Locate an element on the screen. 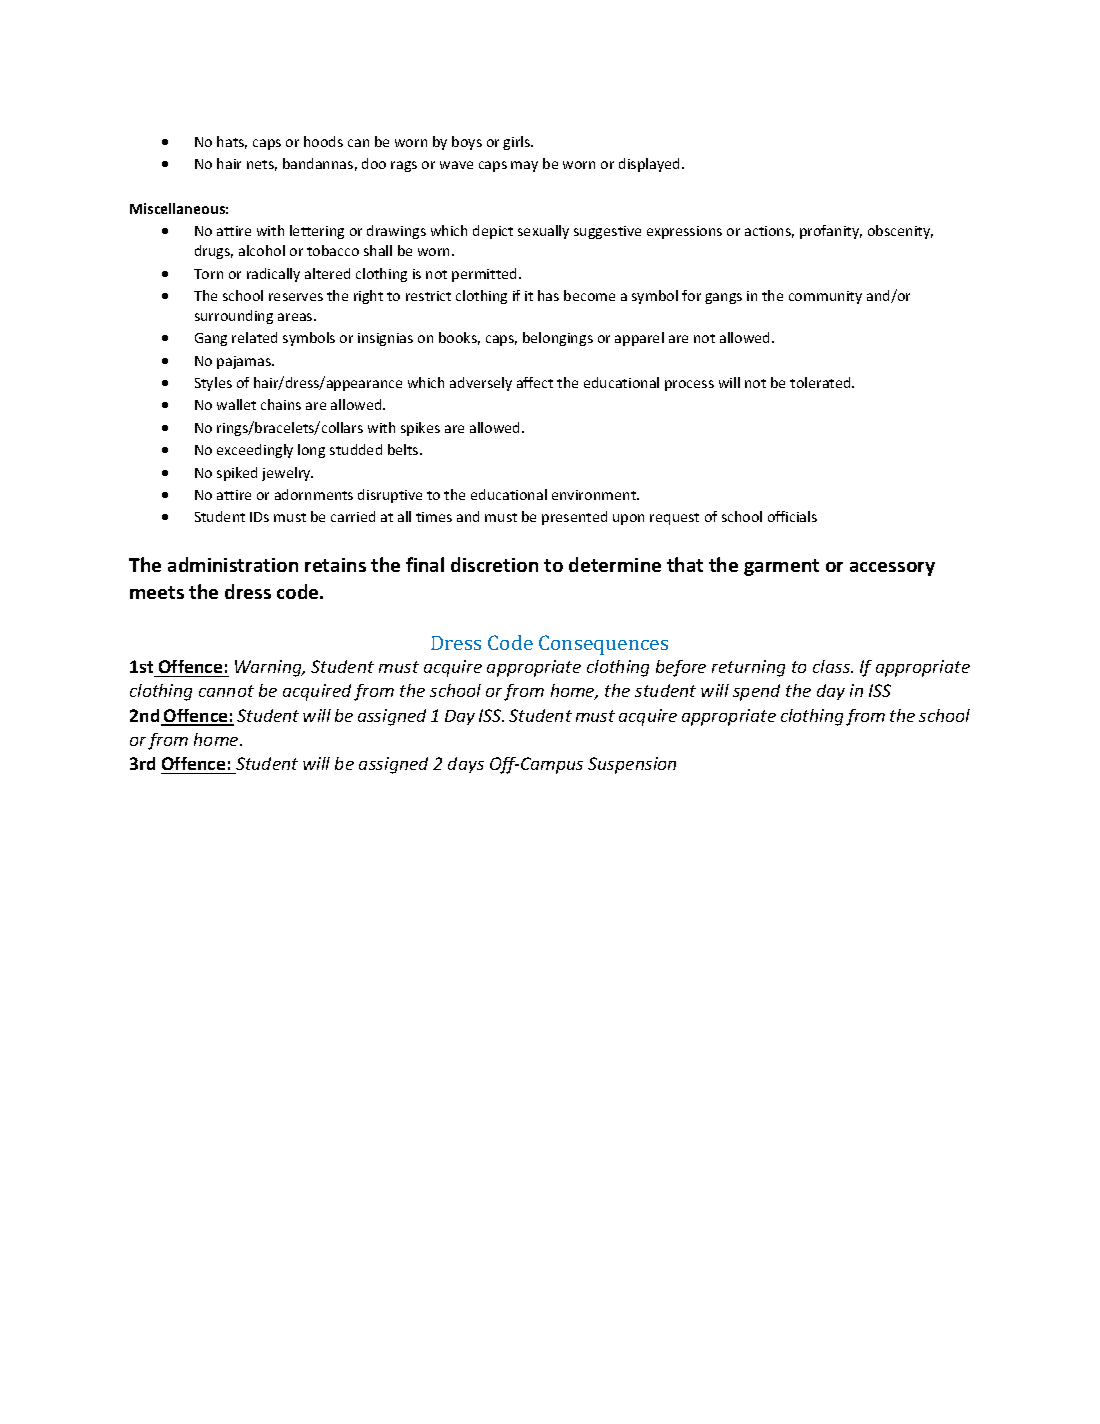 This screenshot has width=1100, height=1424. hats is located at coordinates (232, 142).
